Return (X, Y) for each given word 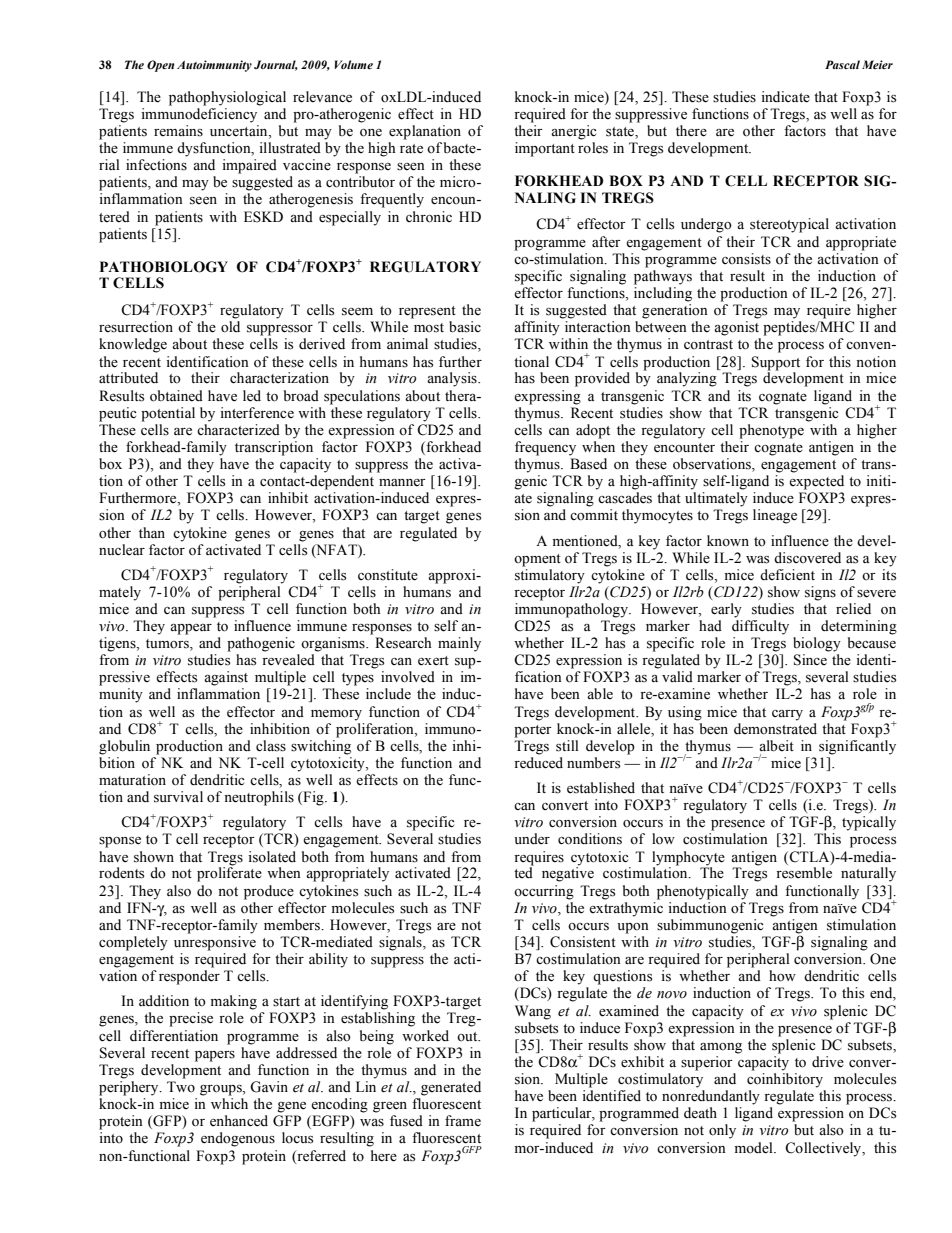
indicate (785, 97)
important (545, 149)
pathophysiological (227, 98)
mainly (459, 644)
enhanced (239, 1121)
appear (191, 629)
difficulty (760, 627)
